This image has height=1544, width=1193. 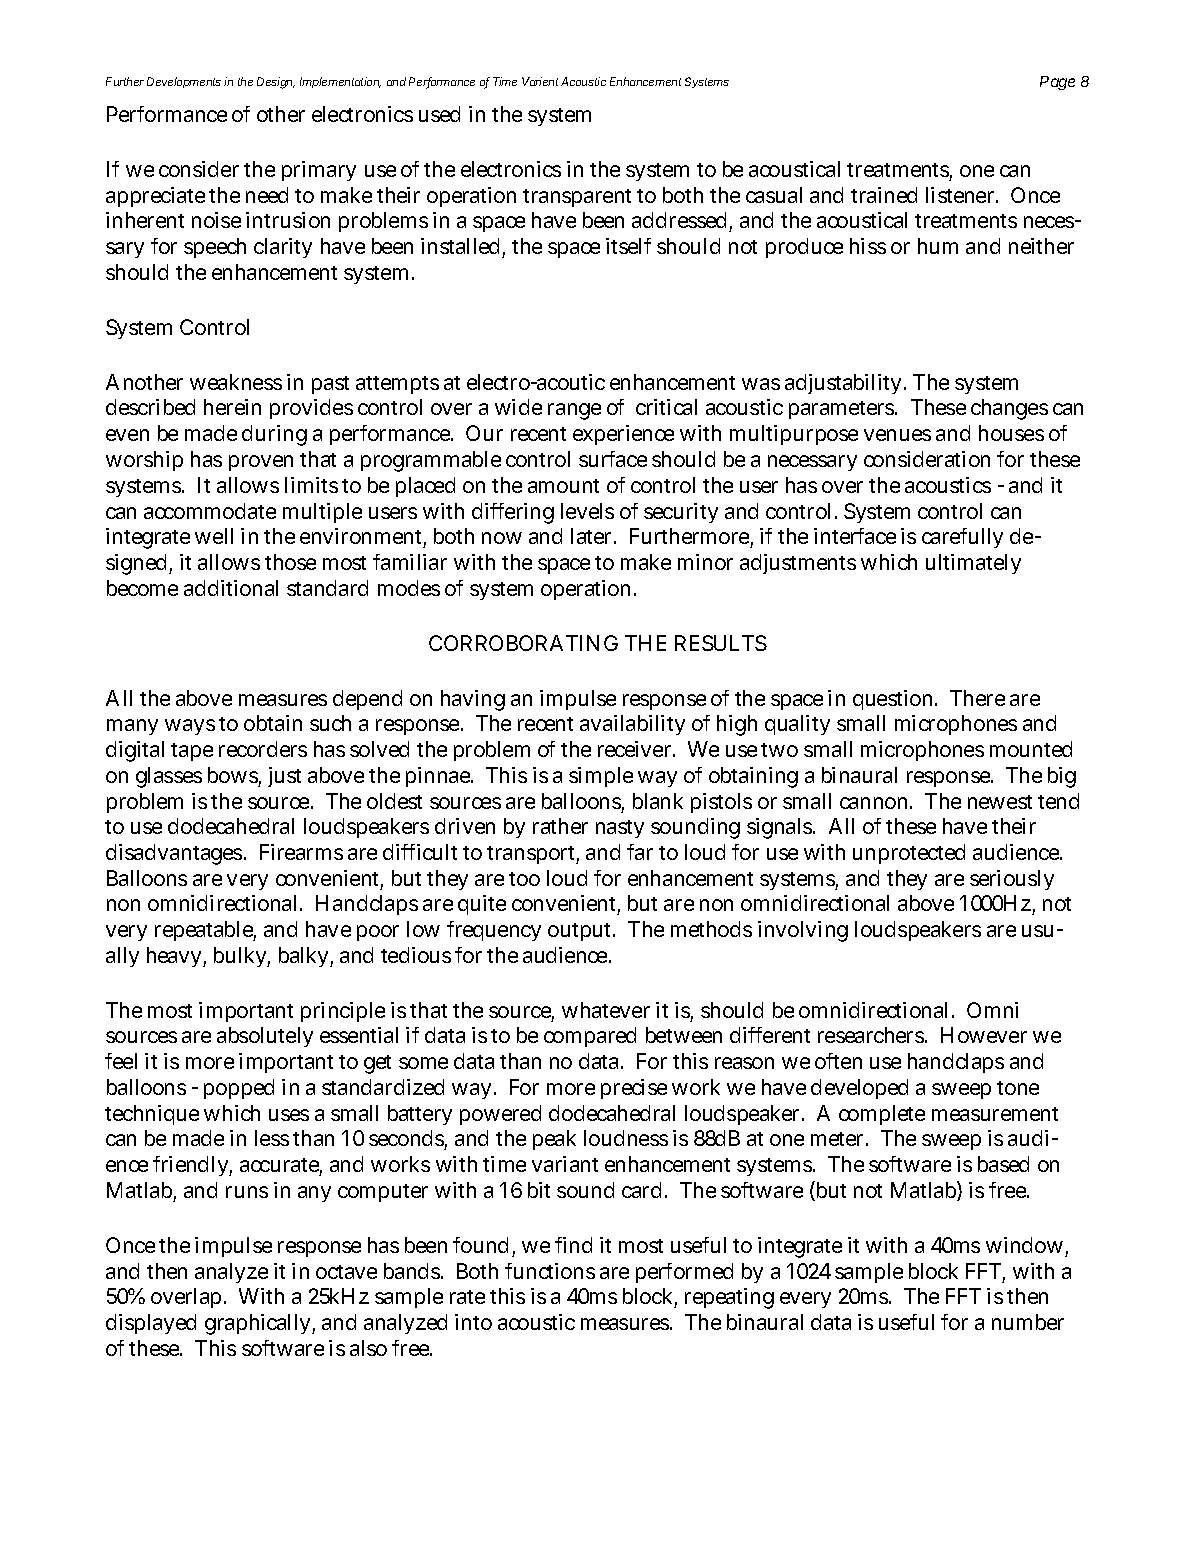 I want to click on ways, so click(x=190, y=727).
